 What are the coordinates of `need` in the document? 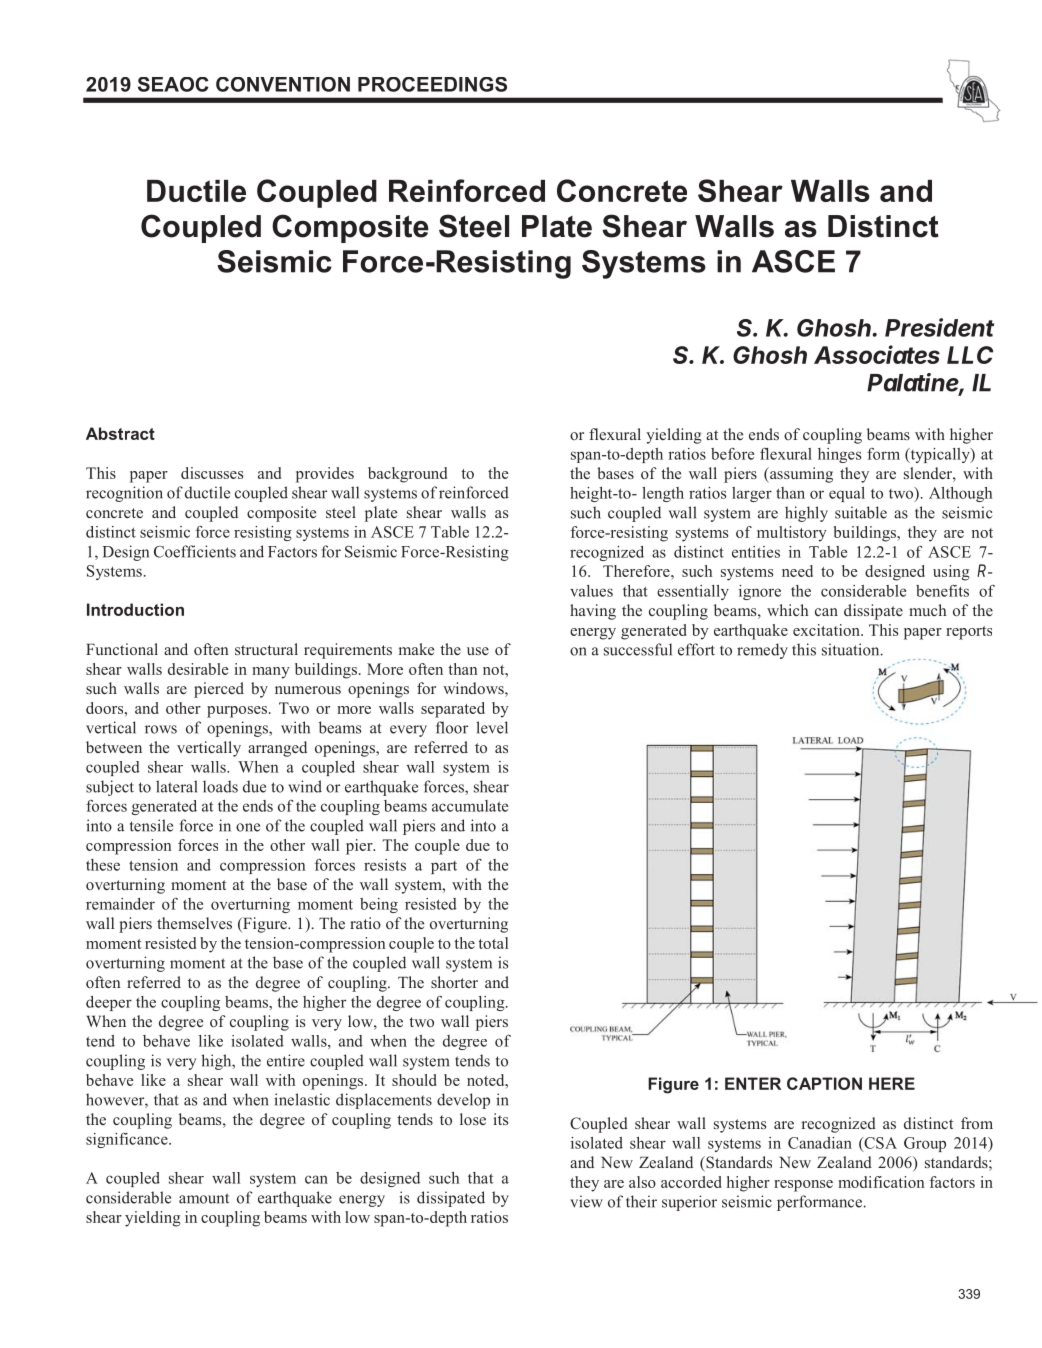 It's located at (797, 571).
